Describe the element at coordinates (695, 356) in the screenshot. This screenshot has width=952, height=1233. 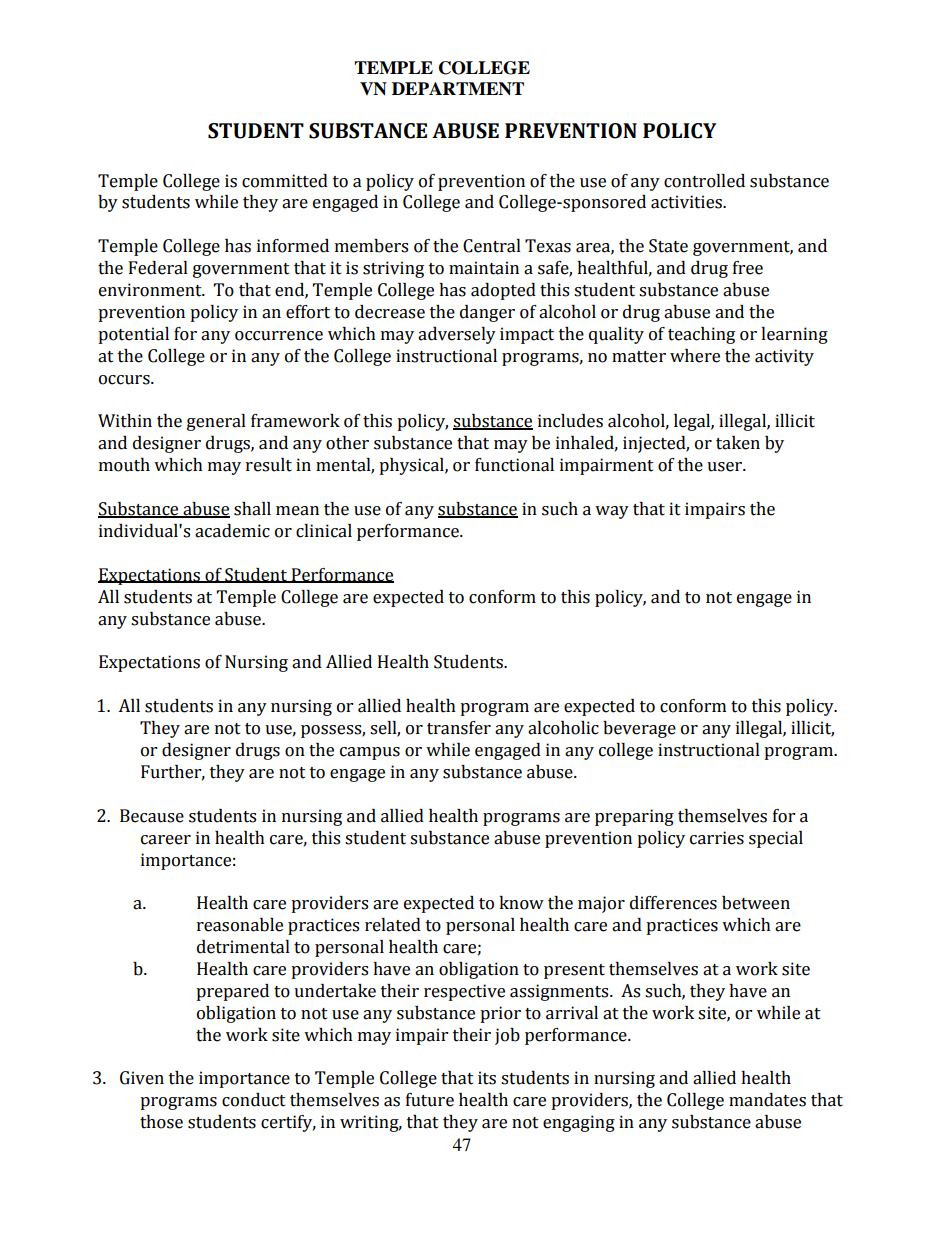
I see `where` at that location.
